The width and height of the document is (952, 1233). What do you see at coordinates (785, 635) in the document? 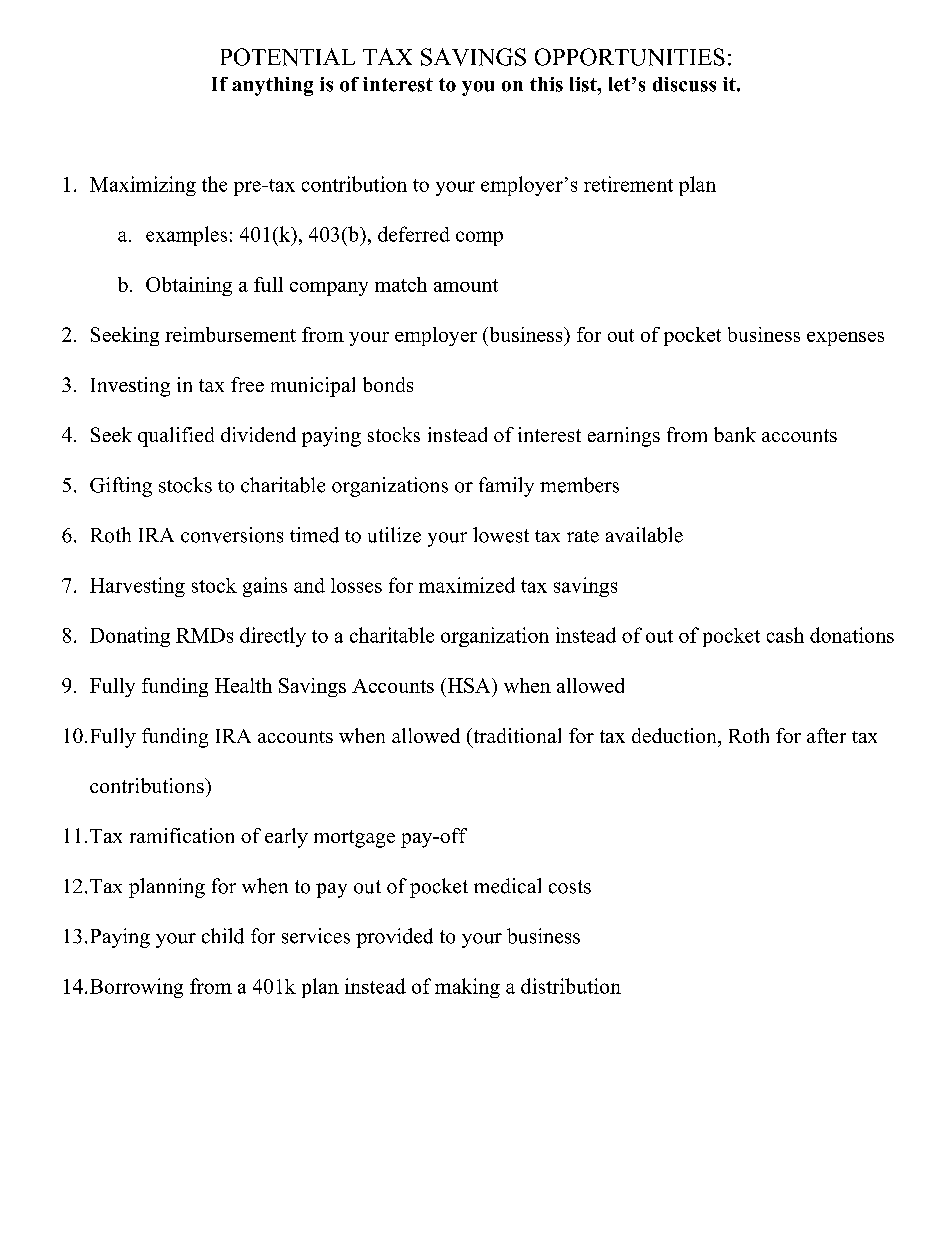
I see `cash` at bounding box center [785, 635].
